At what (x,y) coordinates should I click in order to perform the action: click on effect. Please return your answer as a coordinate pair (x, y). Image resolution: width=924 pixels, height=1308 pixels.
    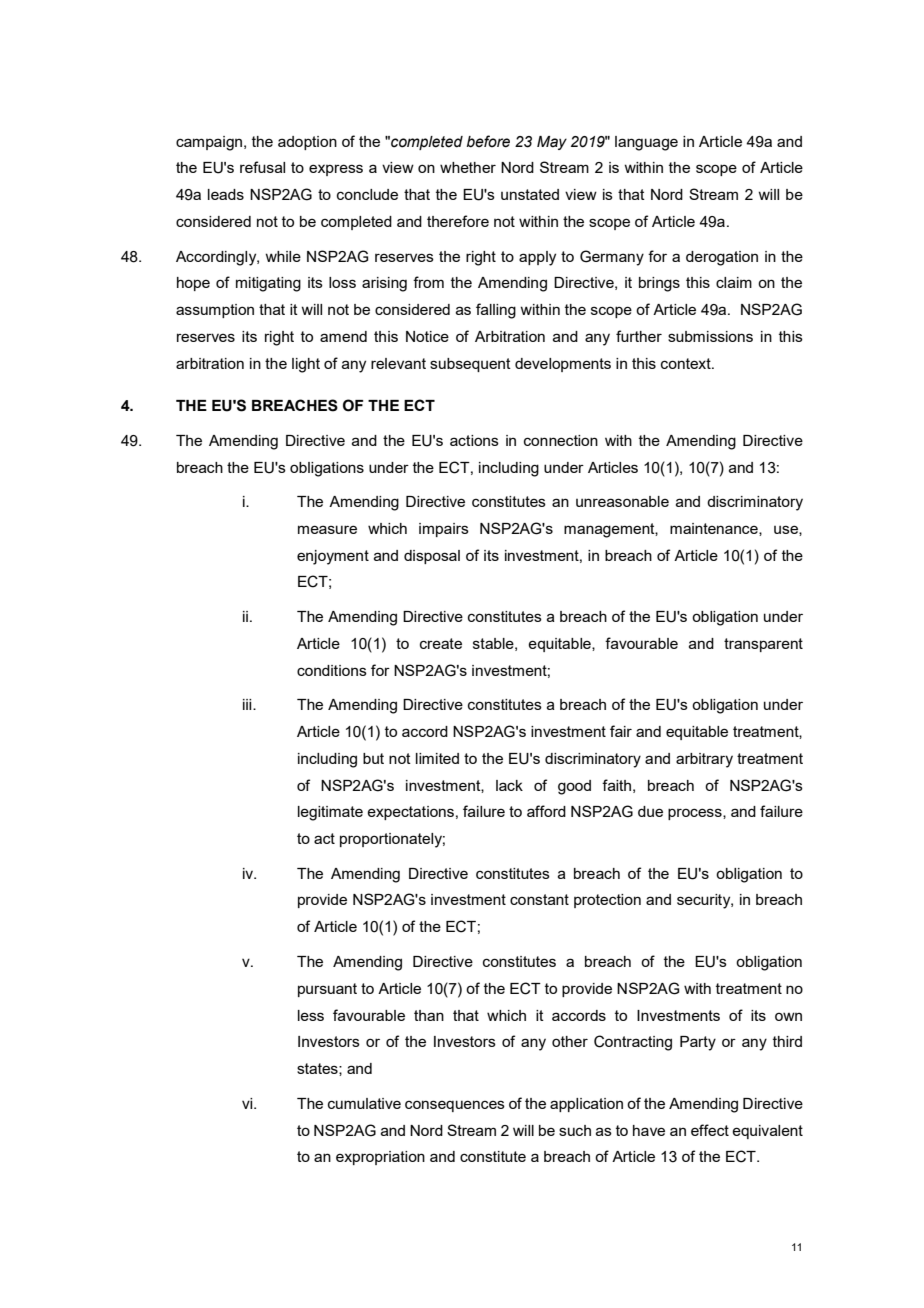
    Looking at the image, I should click on (710, 1130).
